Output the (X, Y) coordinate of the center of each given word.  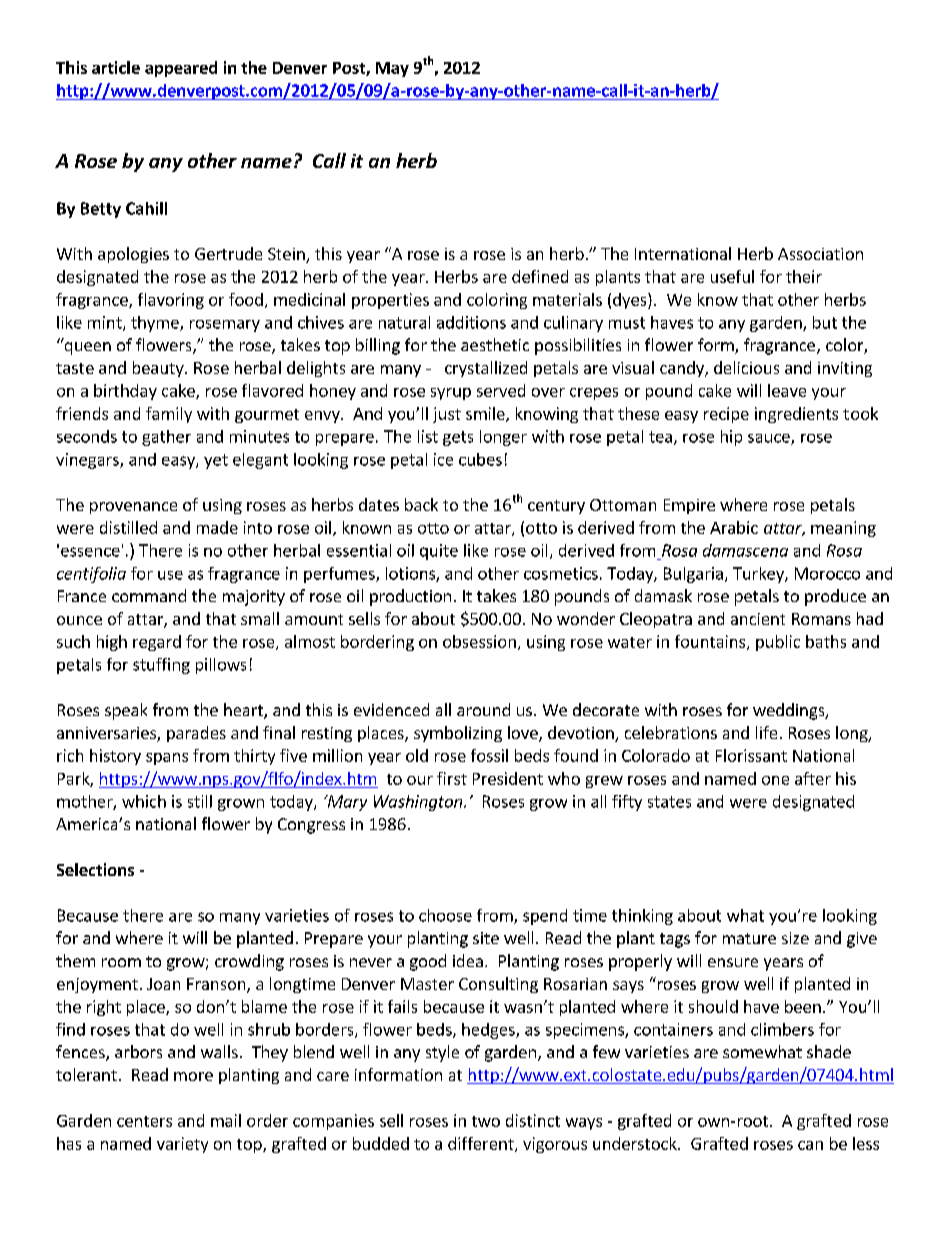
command (149, 595)
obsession (479, 641)
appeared (181, 69)
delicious (746, 367)
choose (445, 915)
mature (749, 938)
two (486, 1121)
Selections (95, 869)
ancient (758, 619)
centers (144, 1121)
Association (820, 254)
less (866, 1143)
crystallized (486, 369)
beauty (159, 369)
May (392, 69)
